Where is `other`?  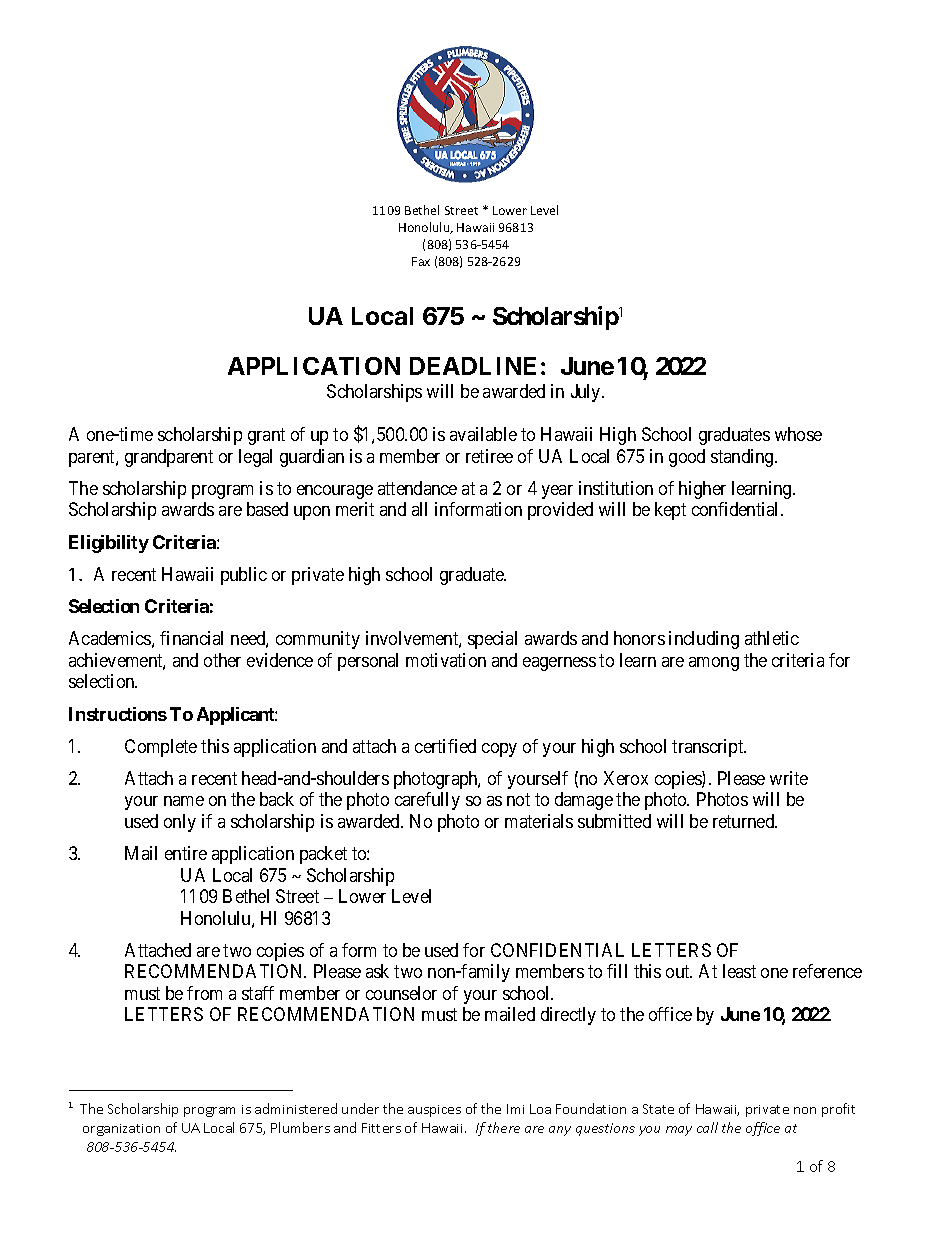 other is located at coordinates (222, 660).
